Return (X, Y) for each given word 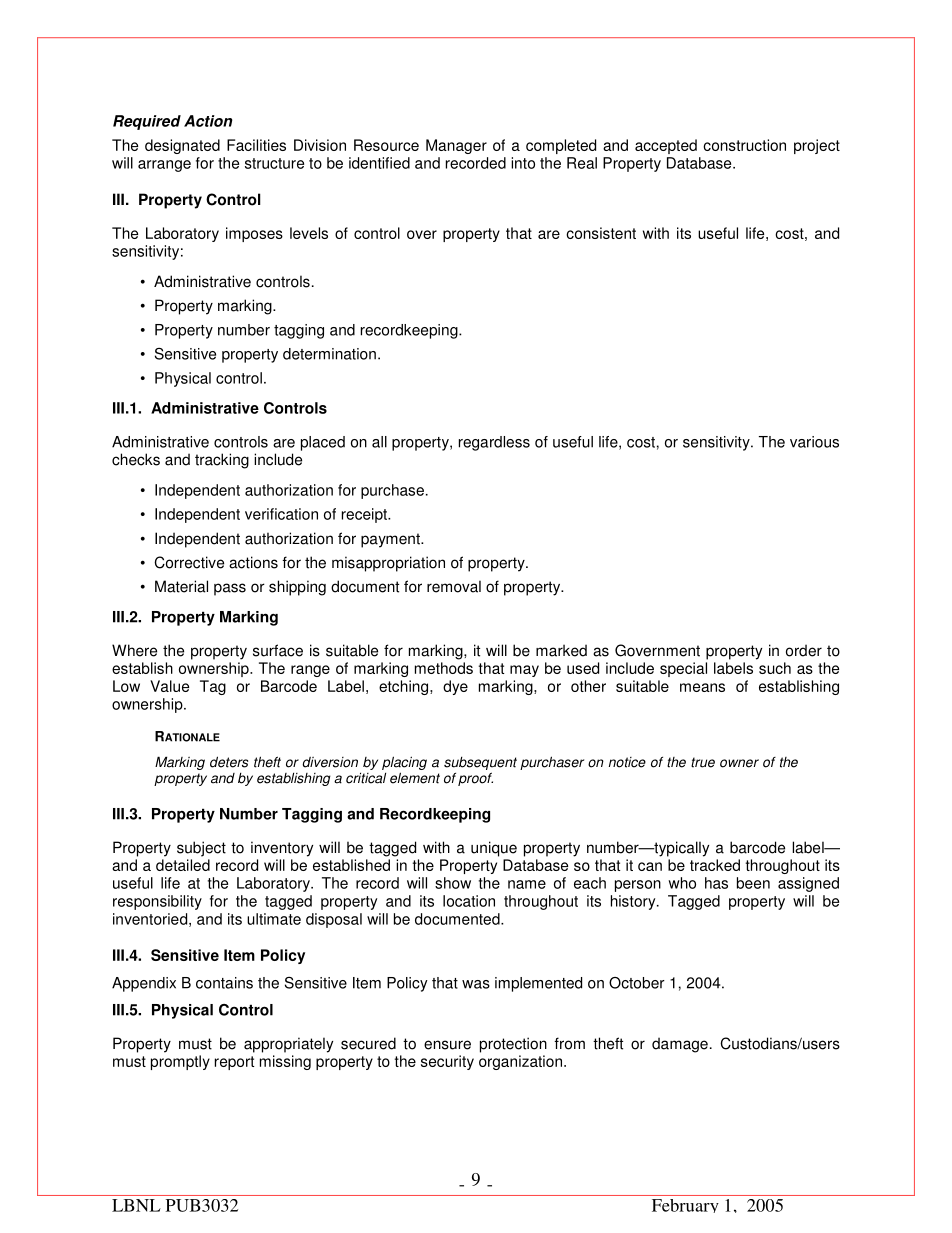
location (469, 901)
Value (169, 686)
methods (444, 668)
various (814, 442)
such (775, 668)
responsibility (157, 902)
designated (182, 146)
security (447, 1062)
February (685, 1206)
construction (744, 145)
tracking (222, 461)
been (753, 883)
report (234, 1063)
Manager (456, 146)
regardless (494, 443)
